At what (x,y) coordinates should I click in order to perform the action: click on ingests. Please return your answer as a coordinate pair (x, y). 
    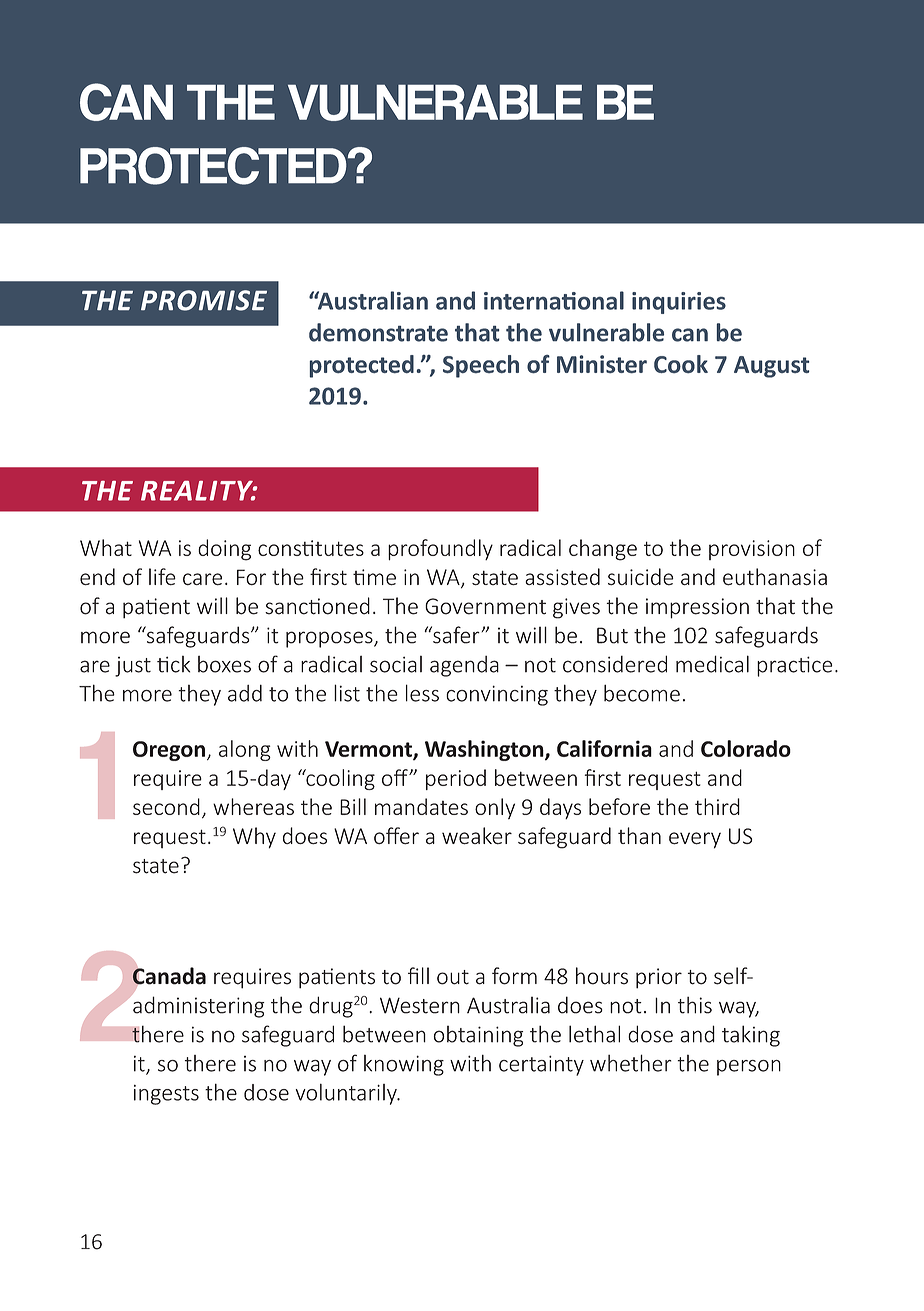
    Looking at the image, I should click on (166, 1095).
